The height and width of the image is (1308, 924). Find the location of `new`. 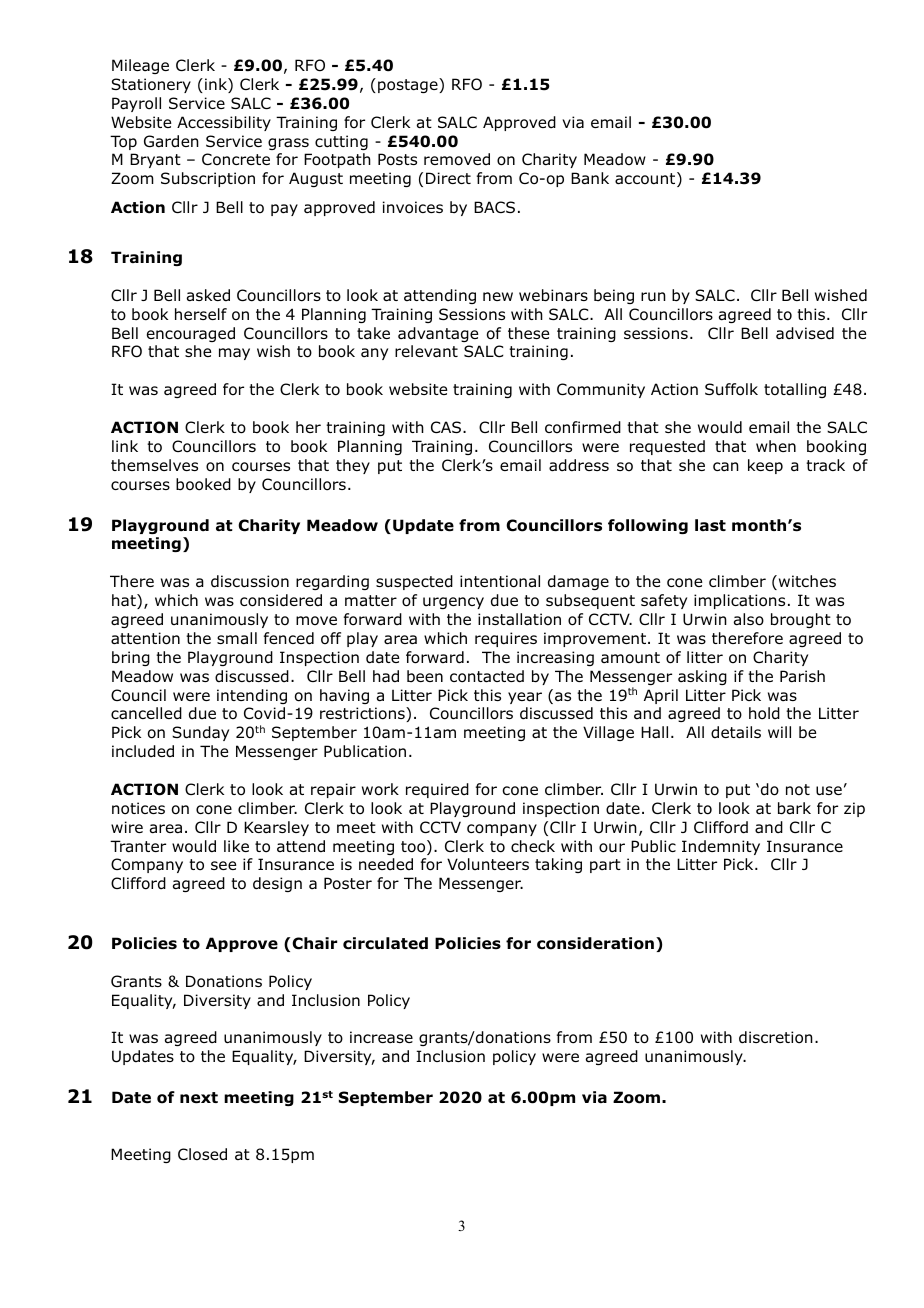

new is located at coordinates (498, 296).
